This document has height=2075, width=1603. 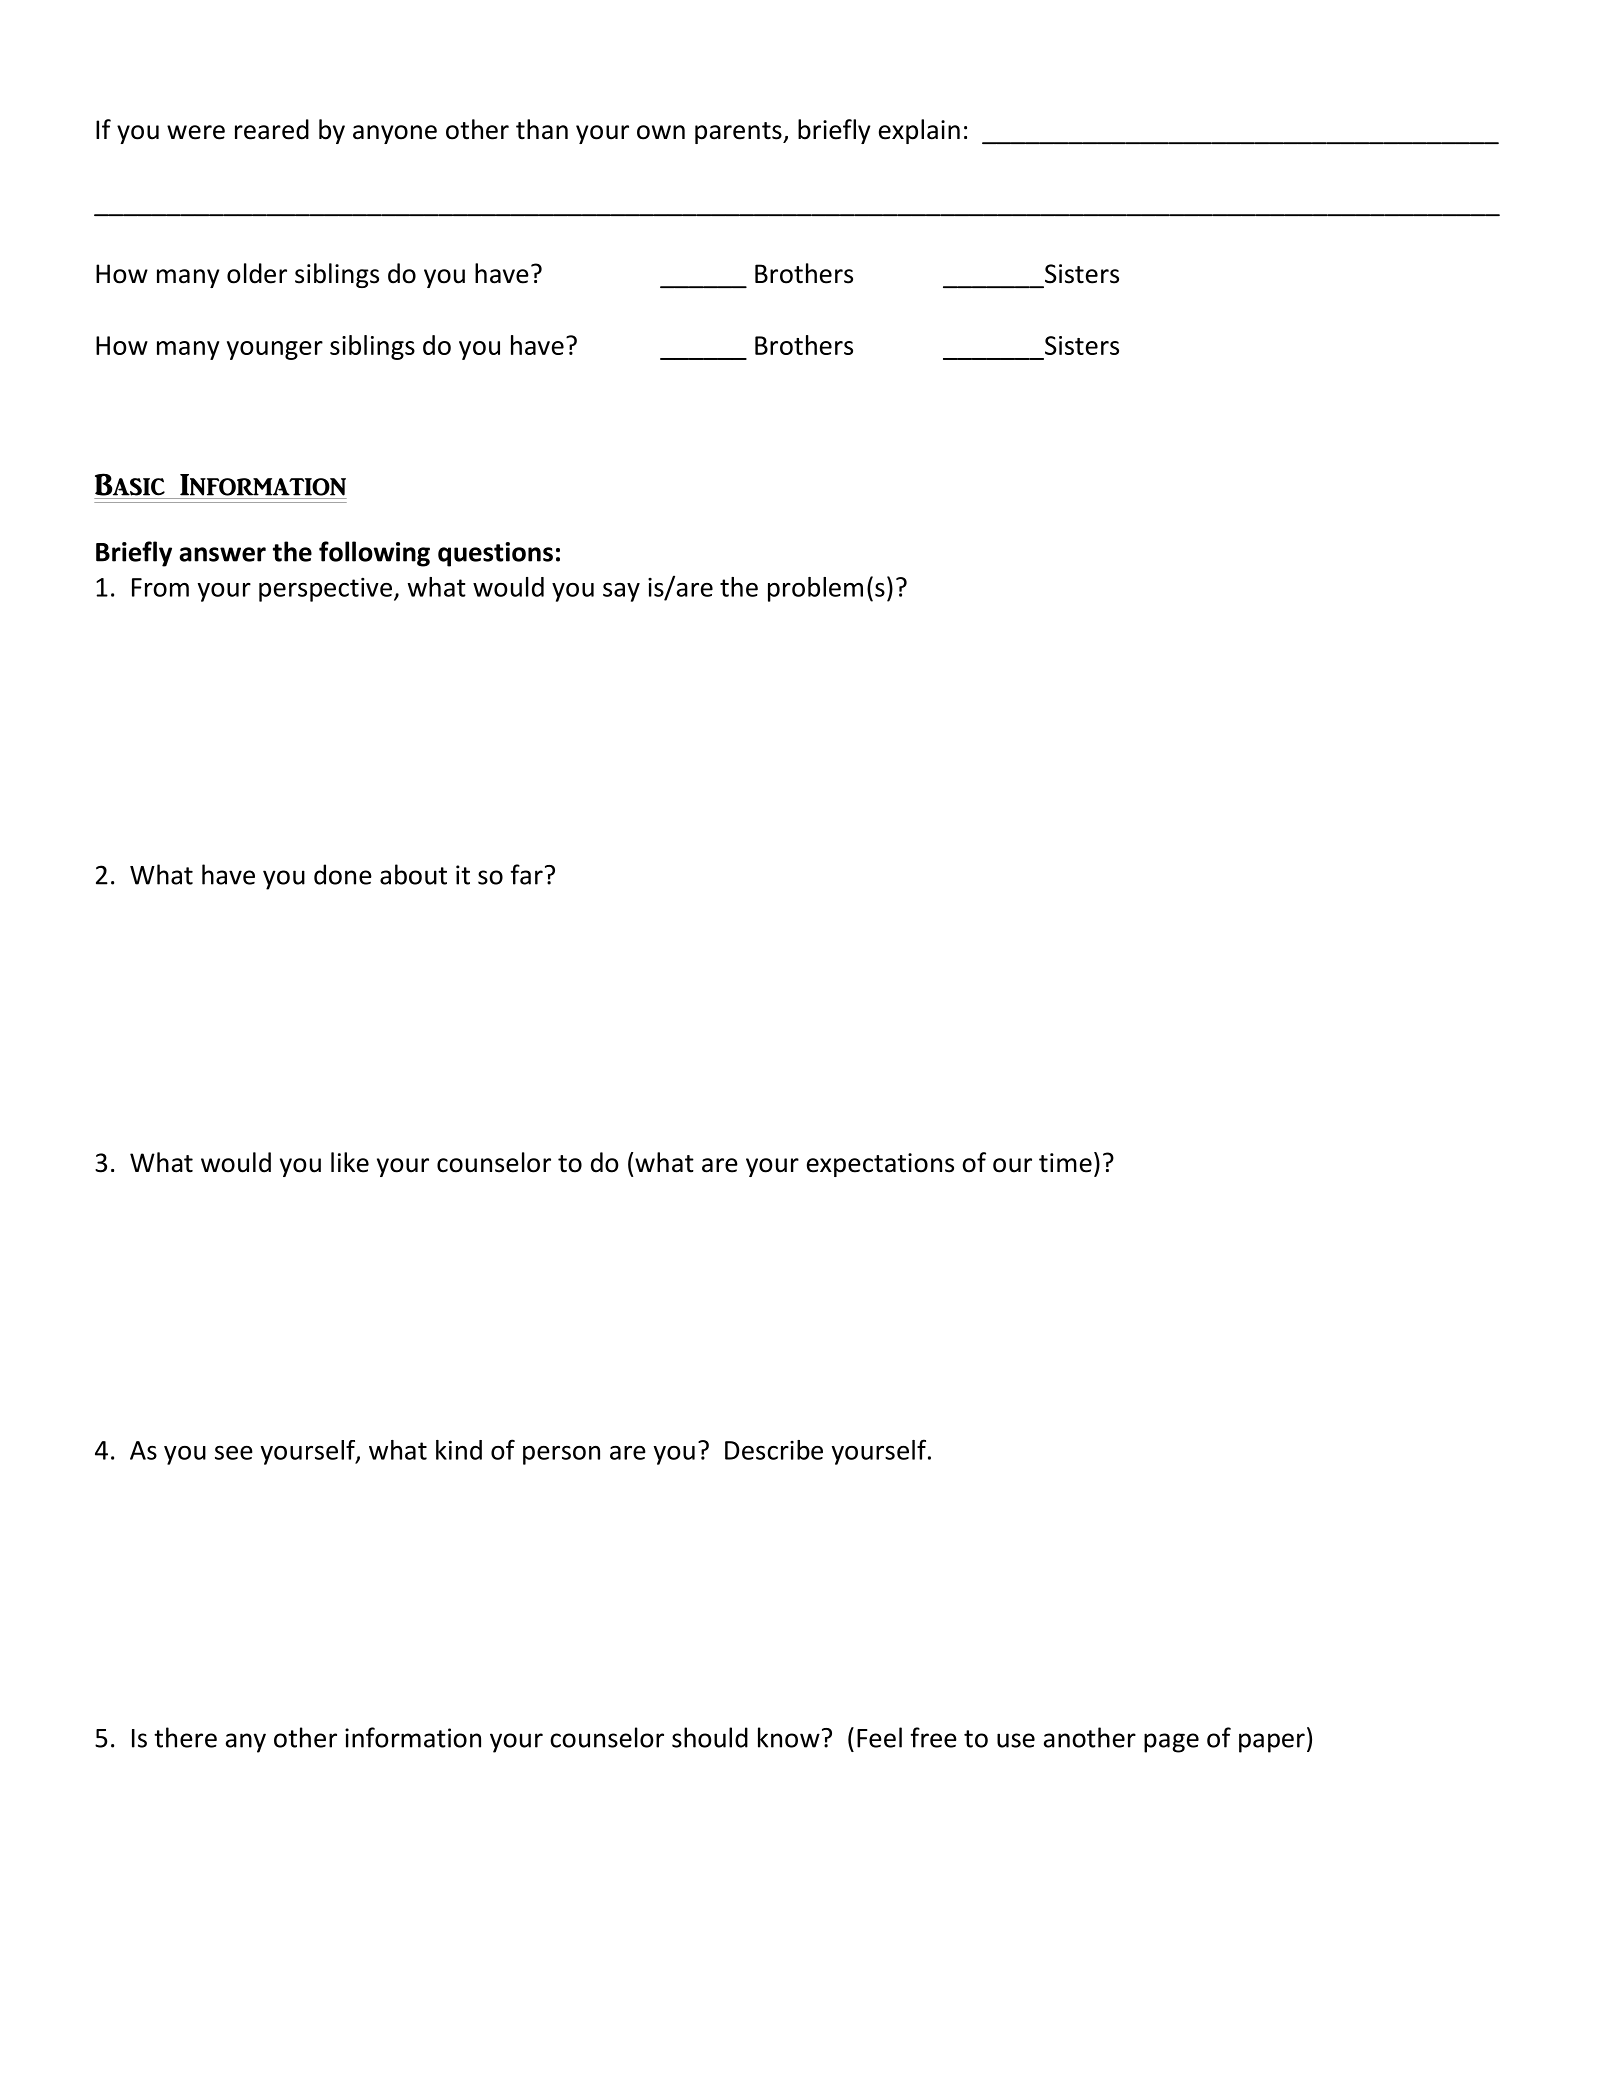 What do you see at coordinates (1171, 1743) in the document?
I see `page` at bounding box center [1171, 1743].
